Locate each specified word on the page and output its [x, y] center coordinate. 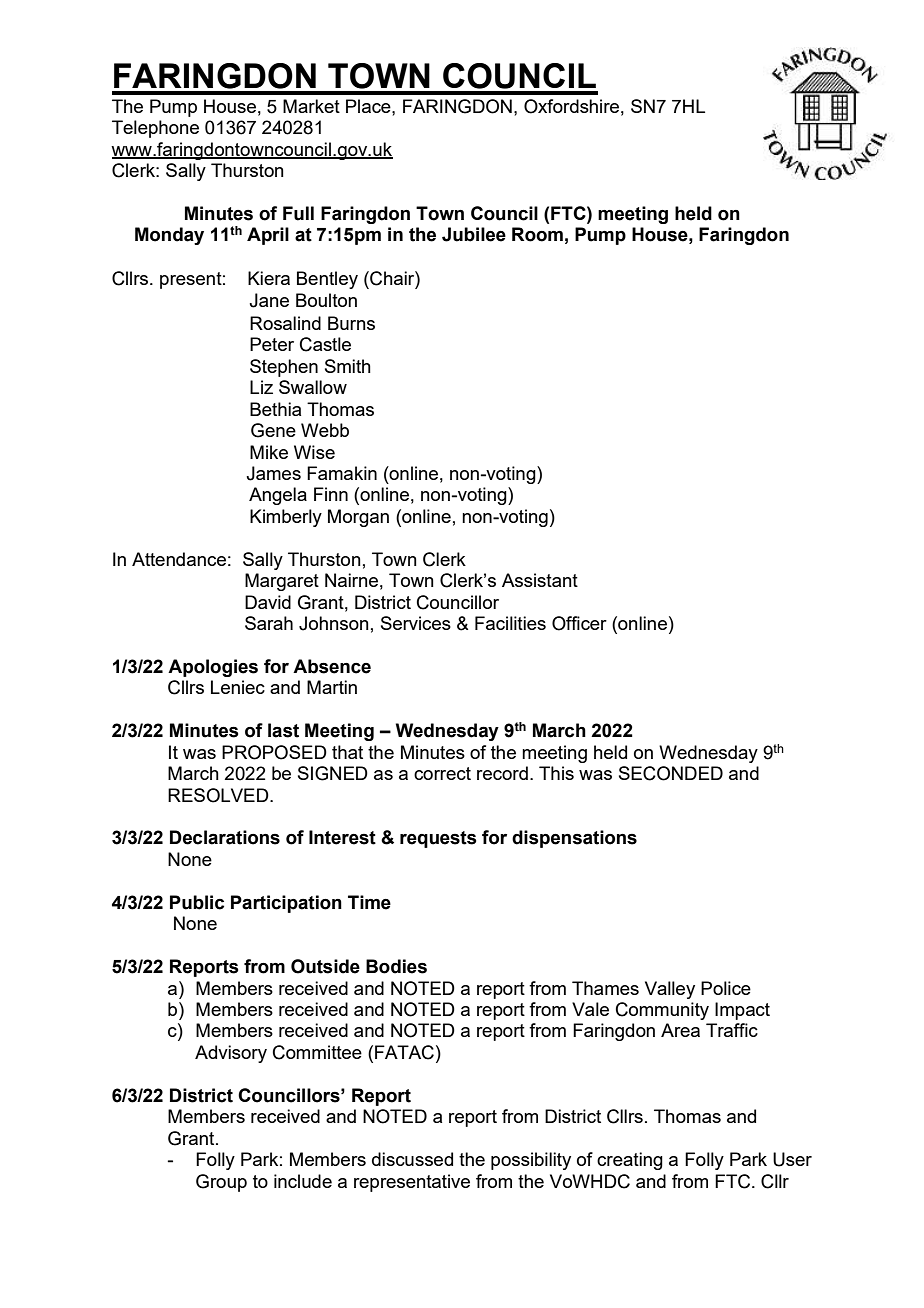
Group [221, 1183]
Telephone [155, 129]
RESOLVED [219, 795]
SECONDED [671, 773]
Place [369, 106]
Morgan [358, 518]
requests [438, 839]
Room [537, 234]
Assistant [540, 580]
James [273, 473]
